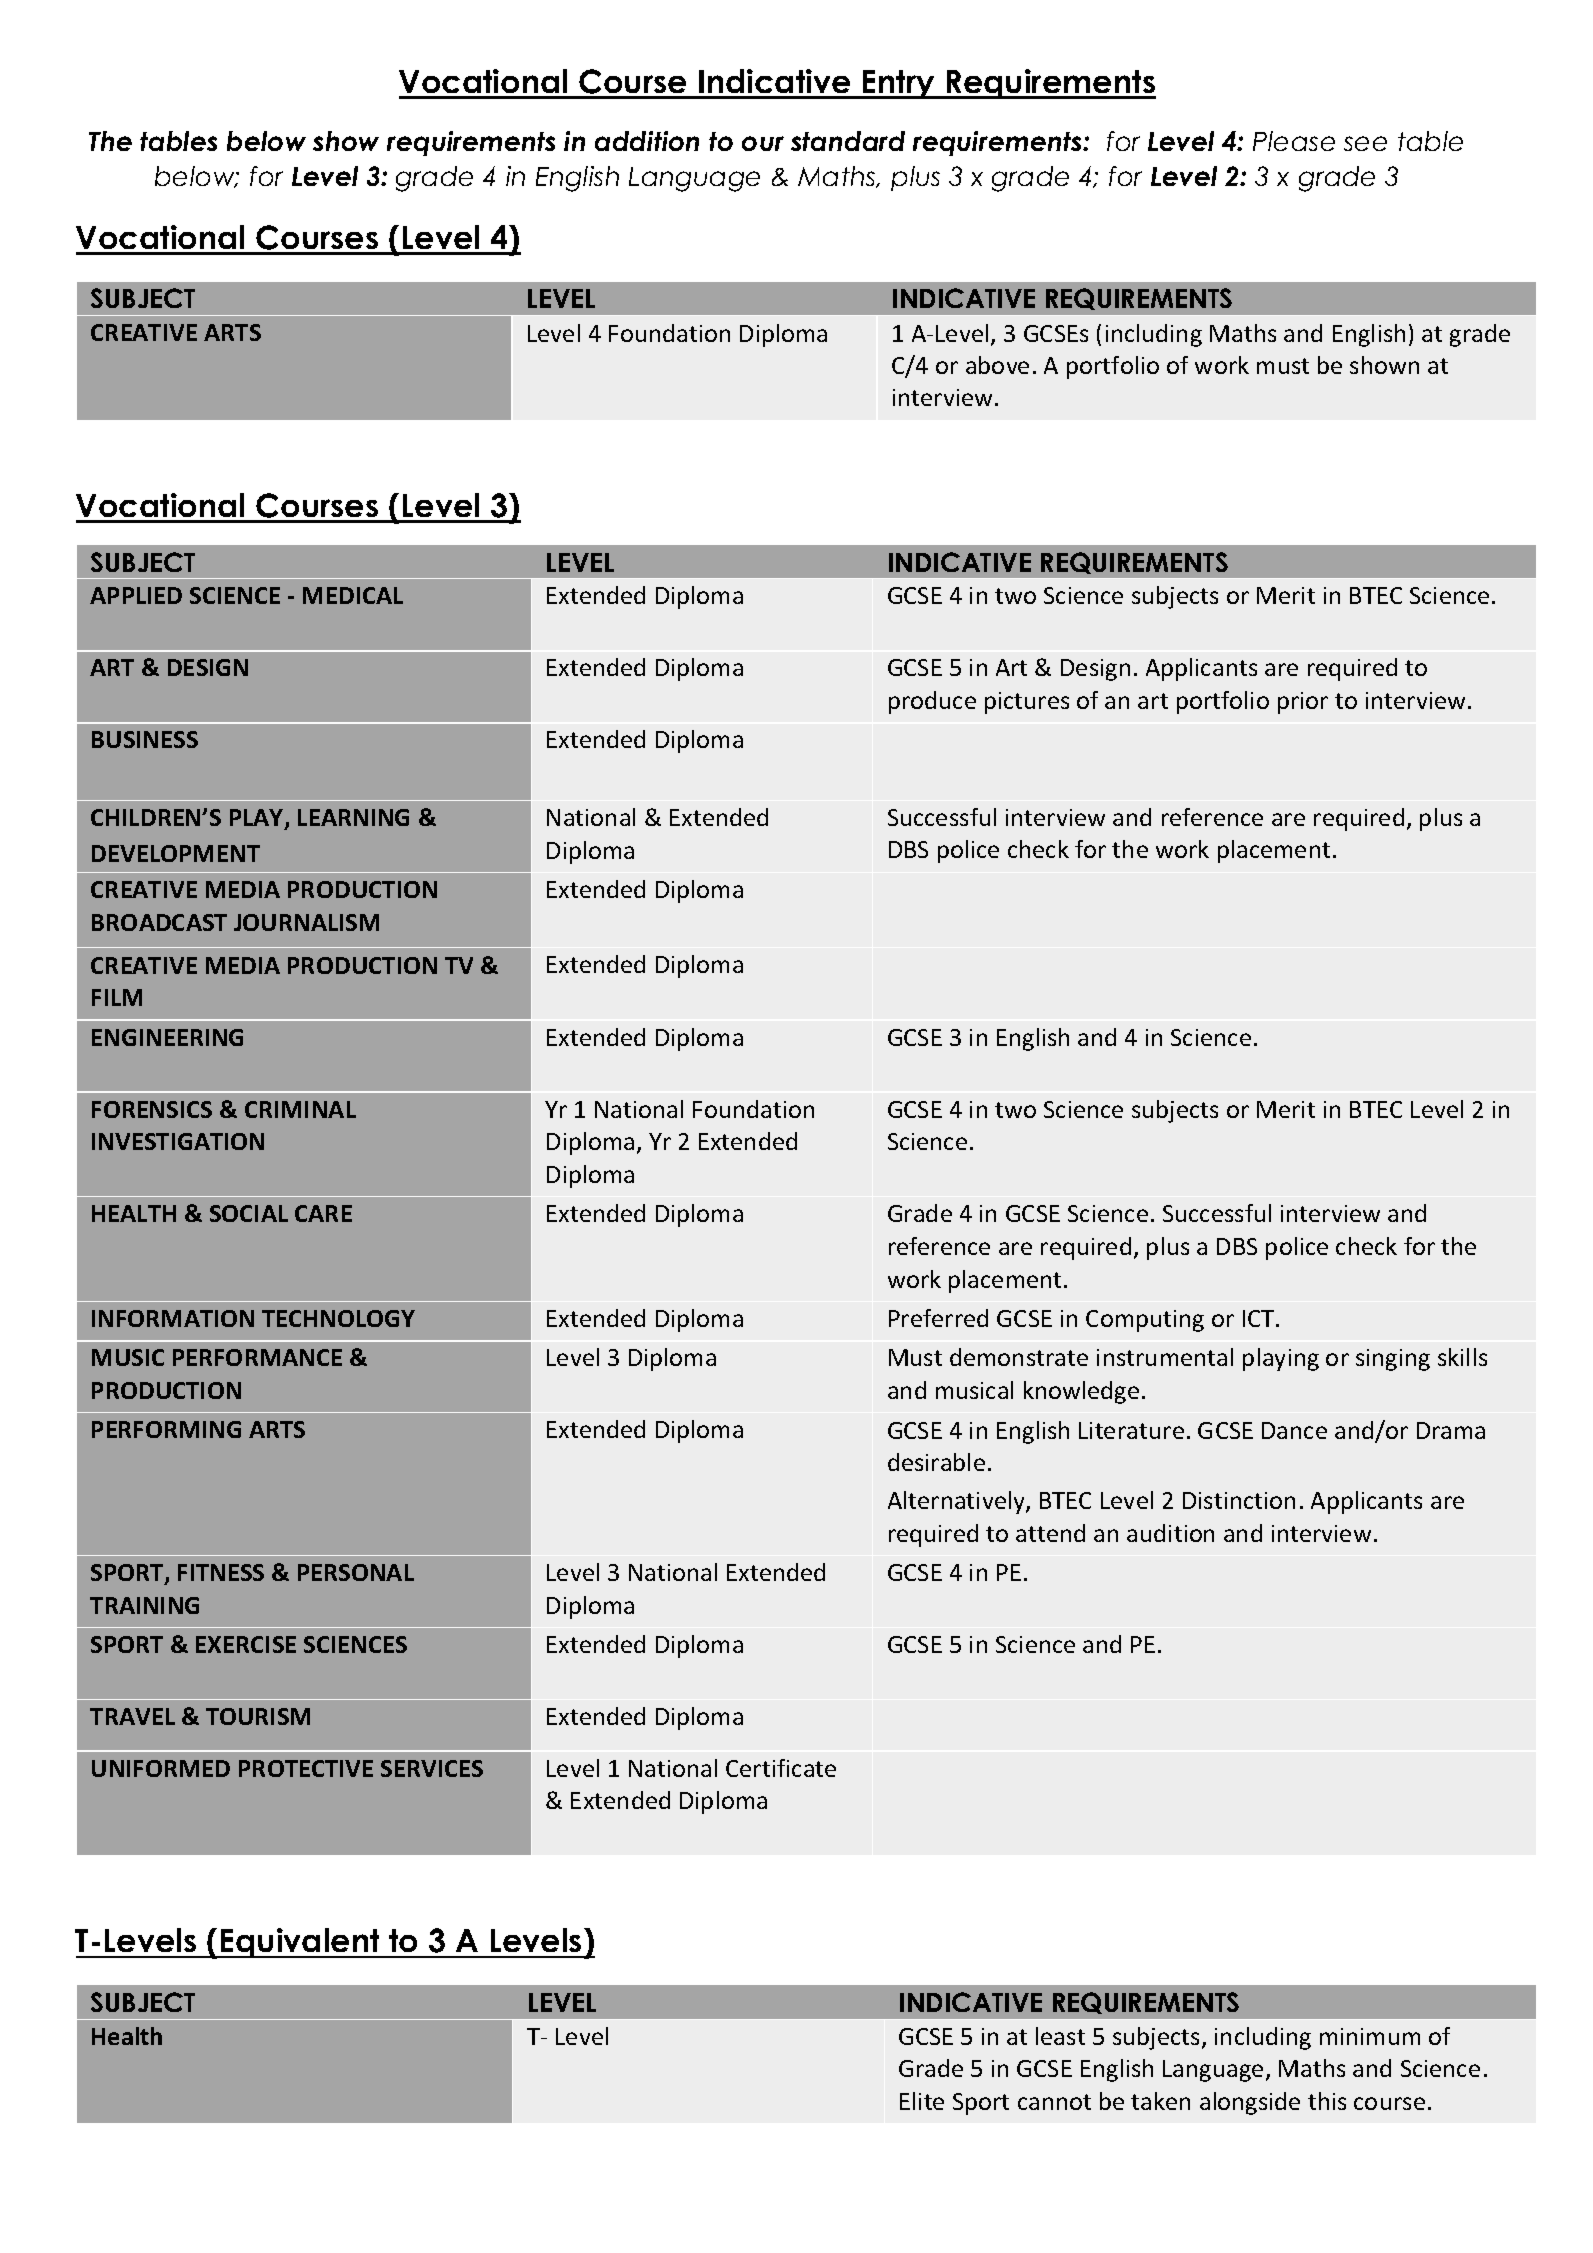 Image resolution: width=1593 pixels, height=2253 pixels. I want to click on Equivalent, so click(300, 1943).
